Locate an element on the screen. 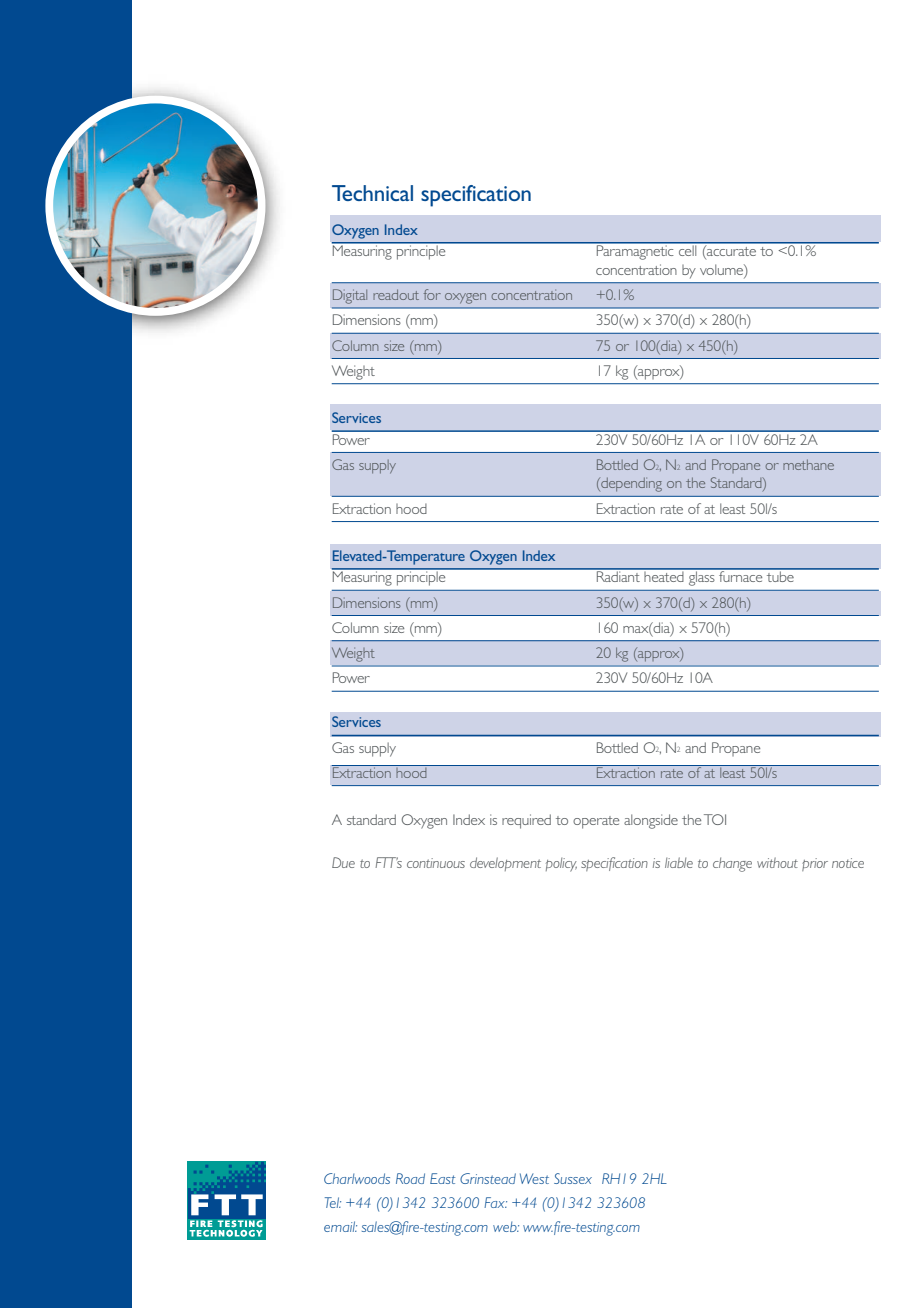 Image resolution: width=924 pixels, height=1308 pixels. methane is located at coordinates (808, 464).
